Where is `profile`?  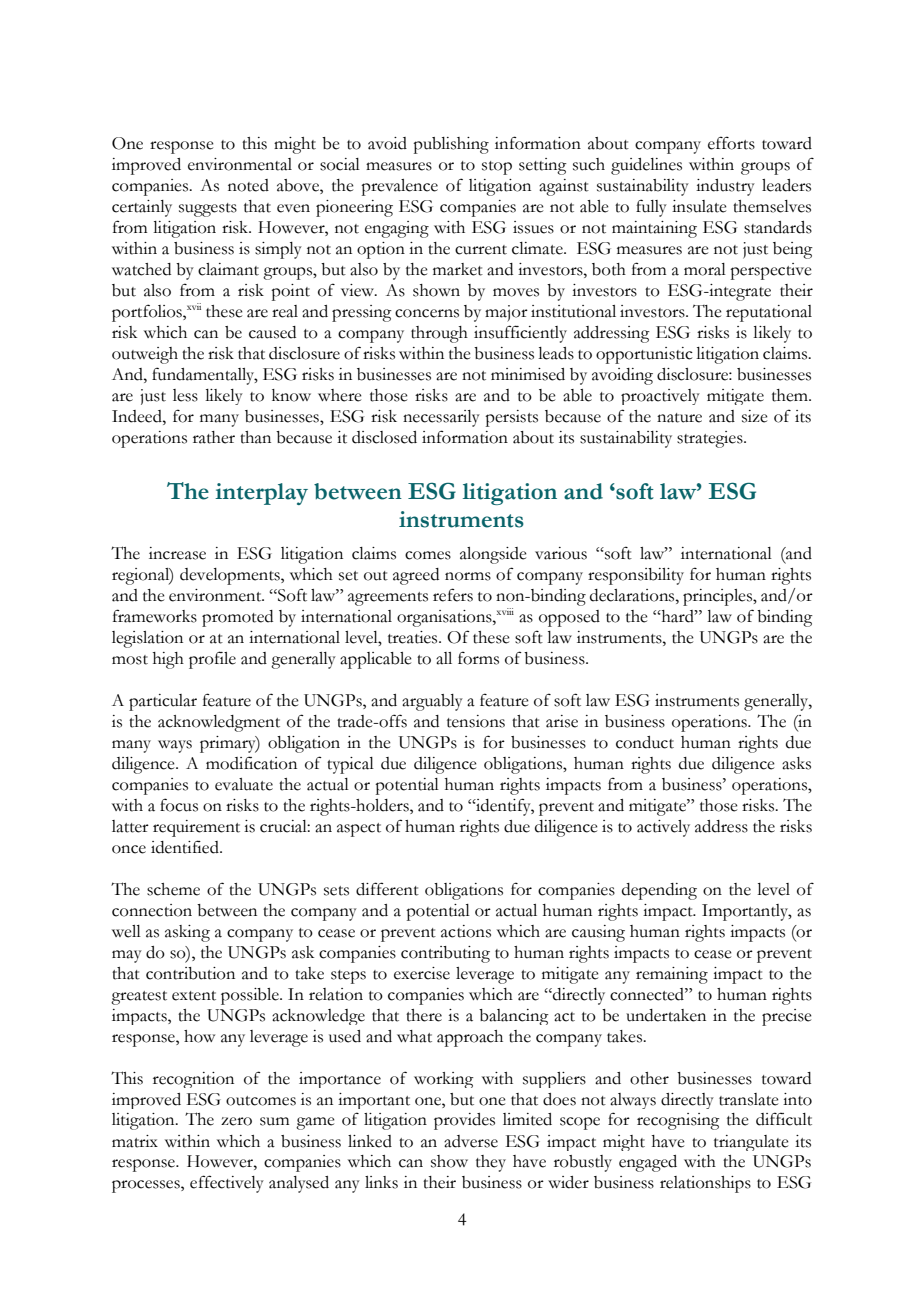
profile is located at coordinates (212, 660).
